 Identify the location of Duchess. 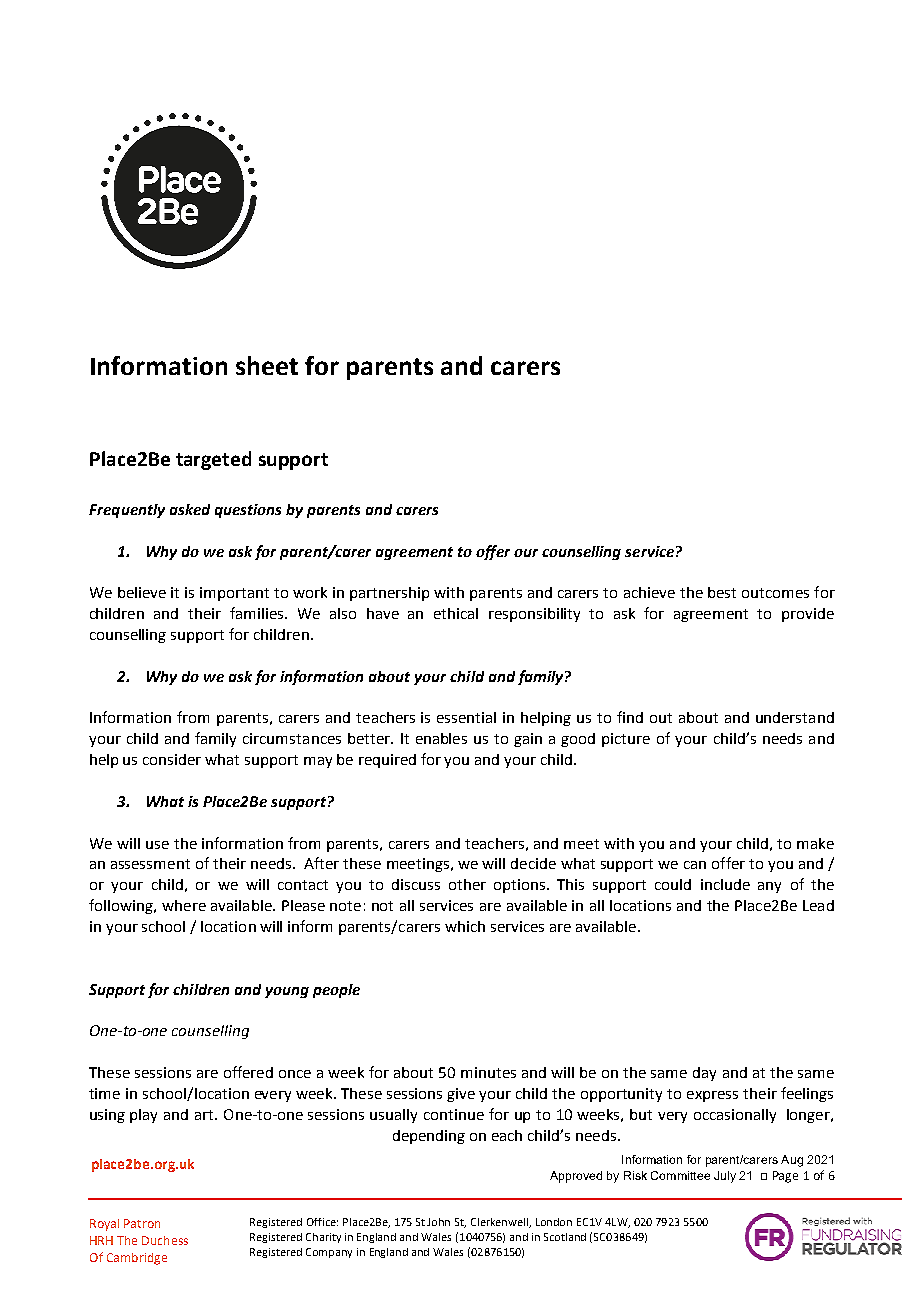
(165, 1240).
